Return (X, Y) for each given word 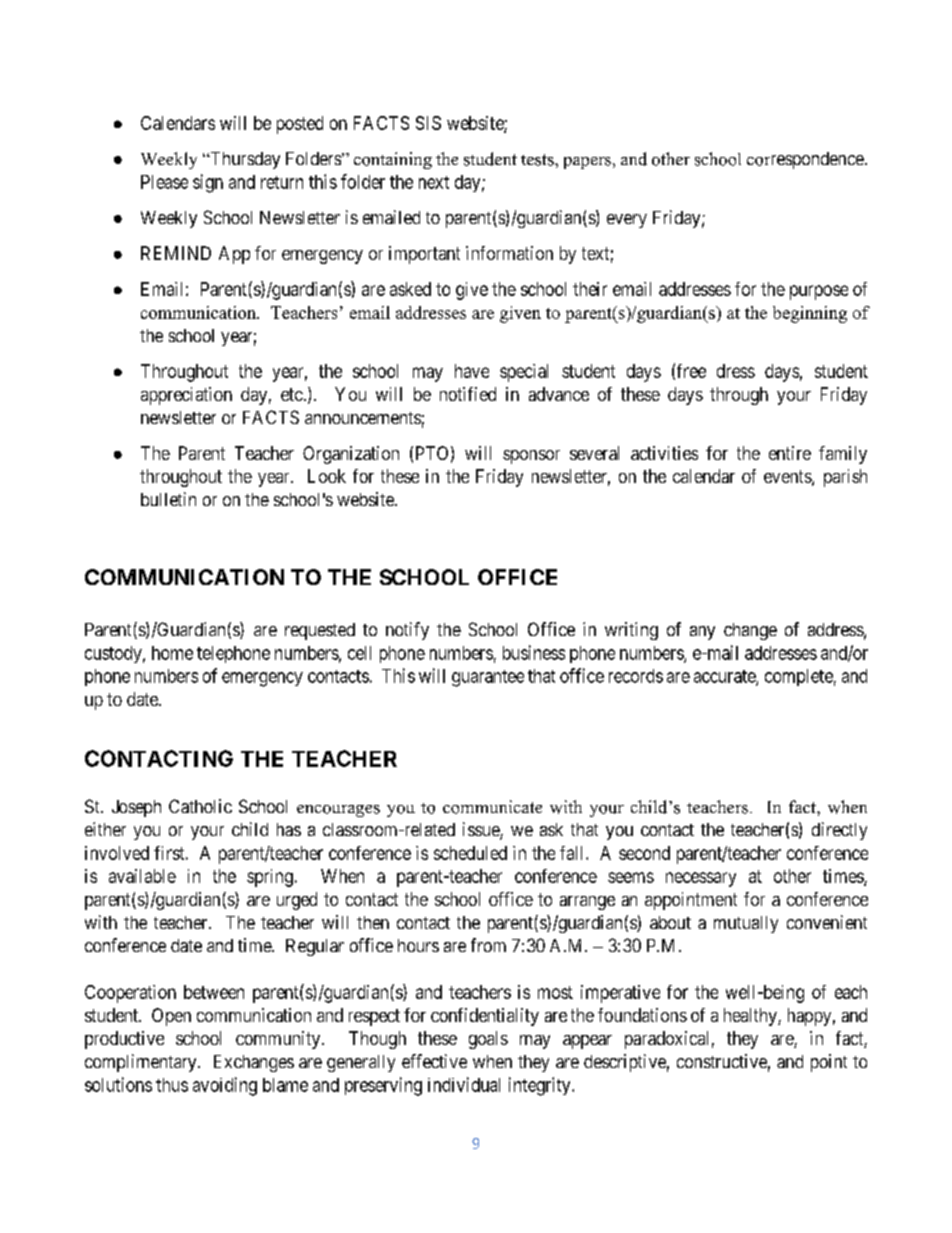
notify (407, 631)
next (434, 182)
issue (482, 830)
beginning (810, 314)
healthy (751, 1017)
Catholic (200, 806)
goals (488, 1040)
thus (172, 1085)
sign (208, 183)
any (702, 633)
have (472, 371)
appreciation (186, 396)
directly (839, 831)
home (172, 653)
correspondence (805, 160)
